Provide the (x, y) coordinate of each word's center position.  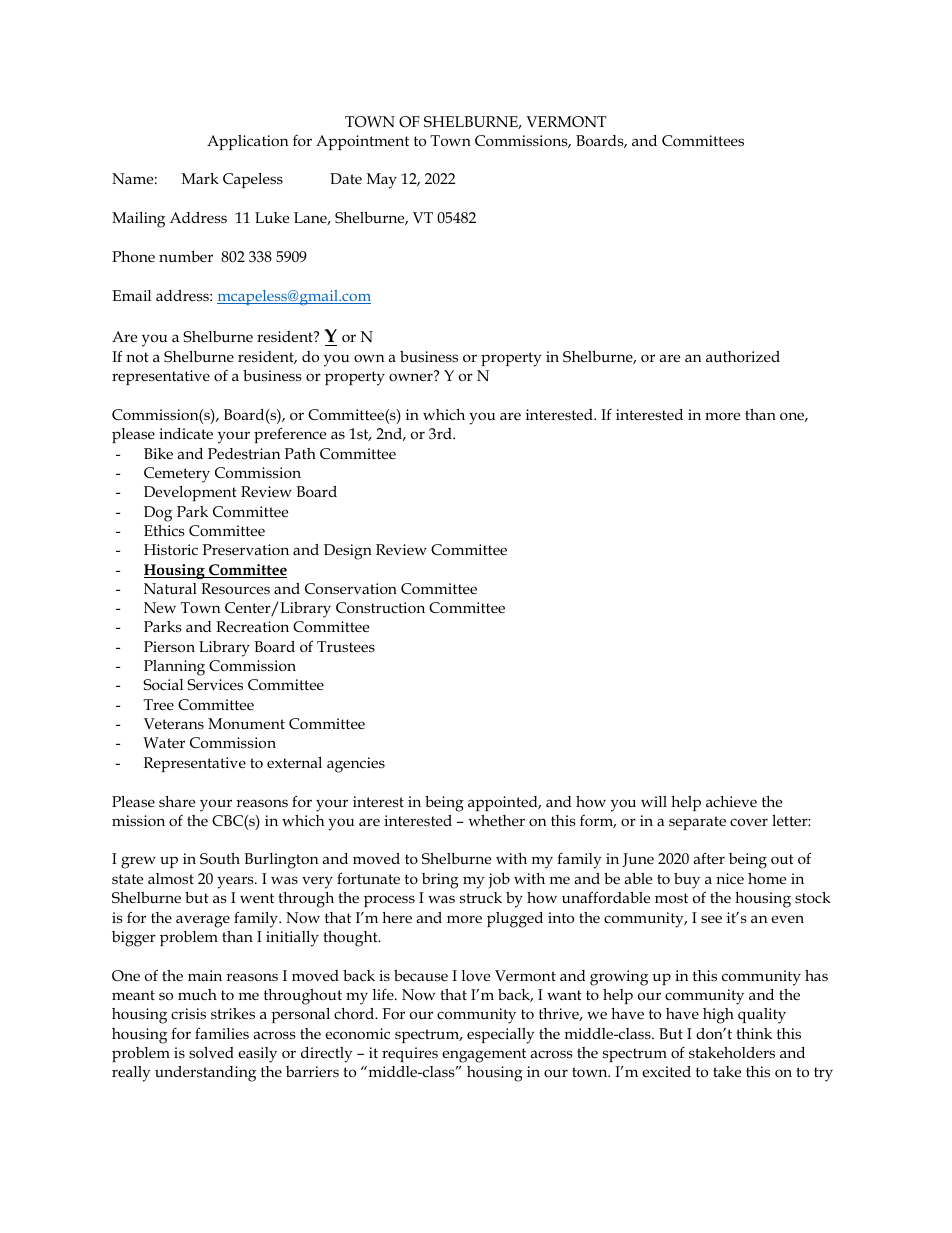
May (382, 181)
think (754, 1033)
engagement (484, 1055)
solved (211, 1052)
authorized (743, 356)
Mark (200, 178)
